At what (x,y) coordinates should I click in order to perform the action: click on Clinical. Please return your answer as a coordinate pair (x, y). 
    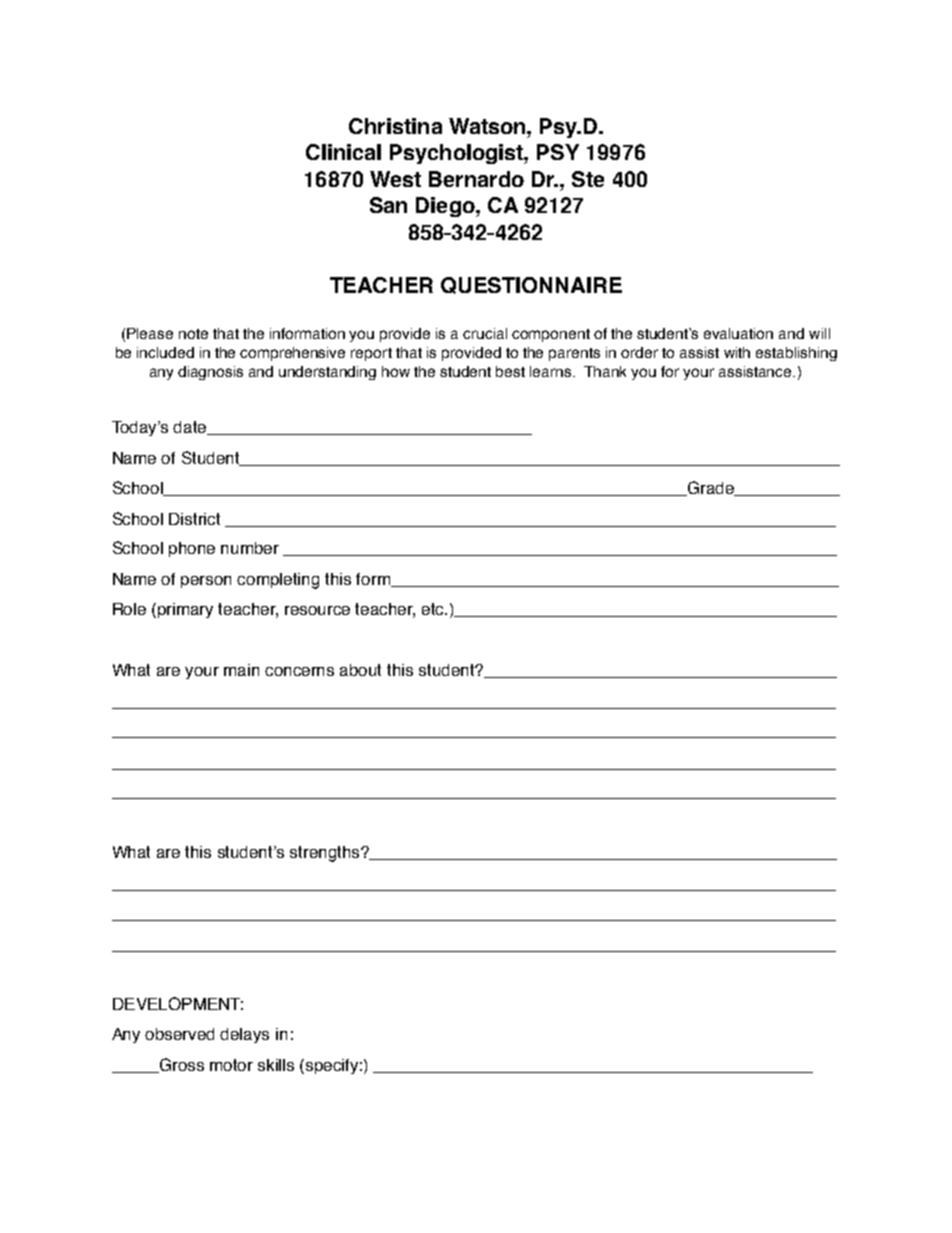
    Looking at the image, I should click on (343, 152).
